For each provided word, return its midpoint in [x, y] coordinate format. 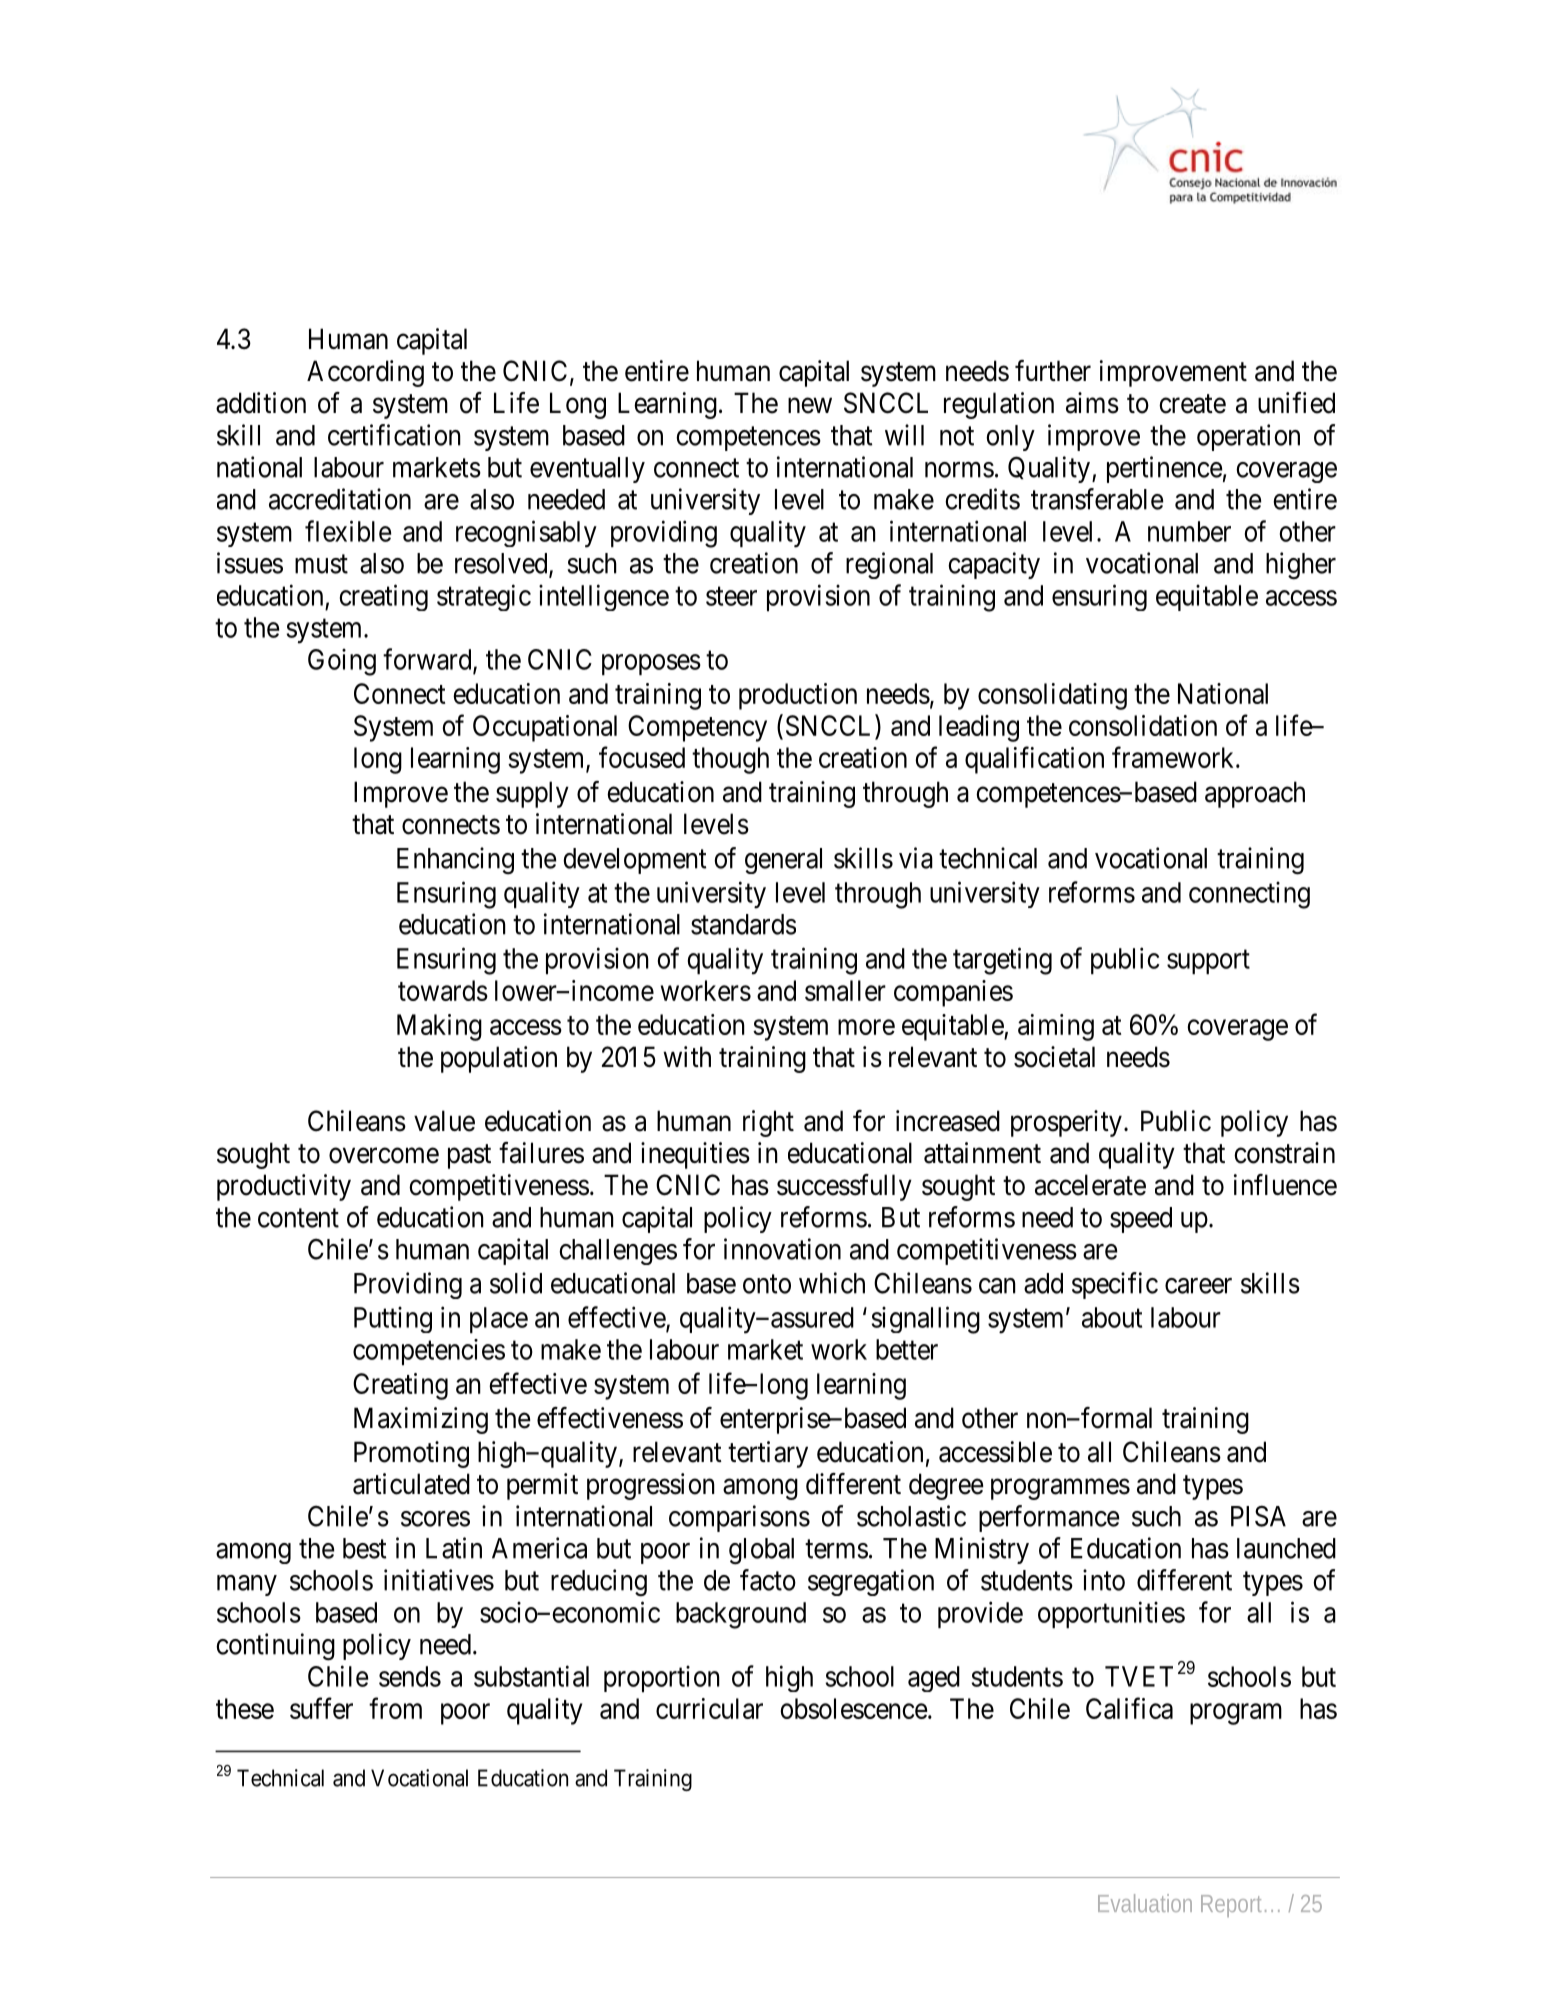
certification [394, 435]
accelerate [1090, 1185]
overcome [384, 1156]
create [1192, 404]
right [768, 1123]
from [395, 1708]
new [810, 406]
